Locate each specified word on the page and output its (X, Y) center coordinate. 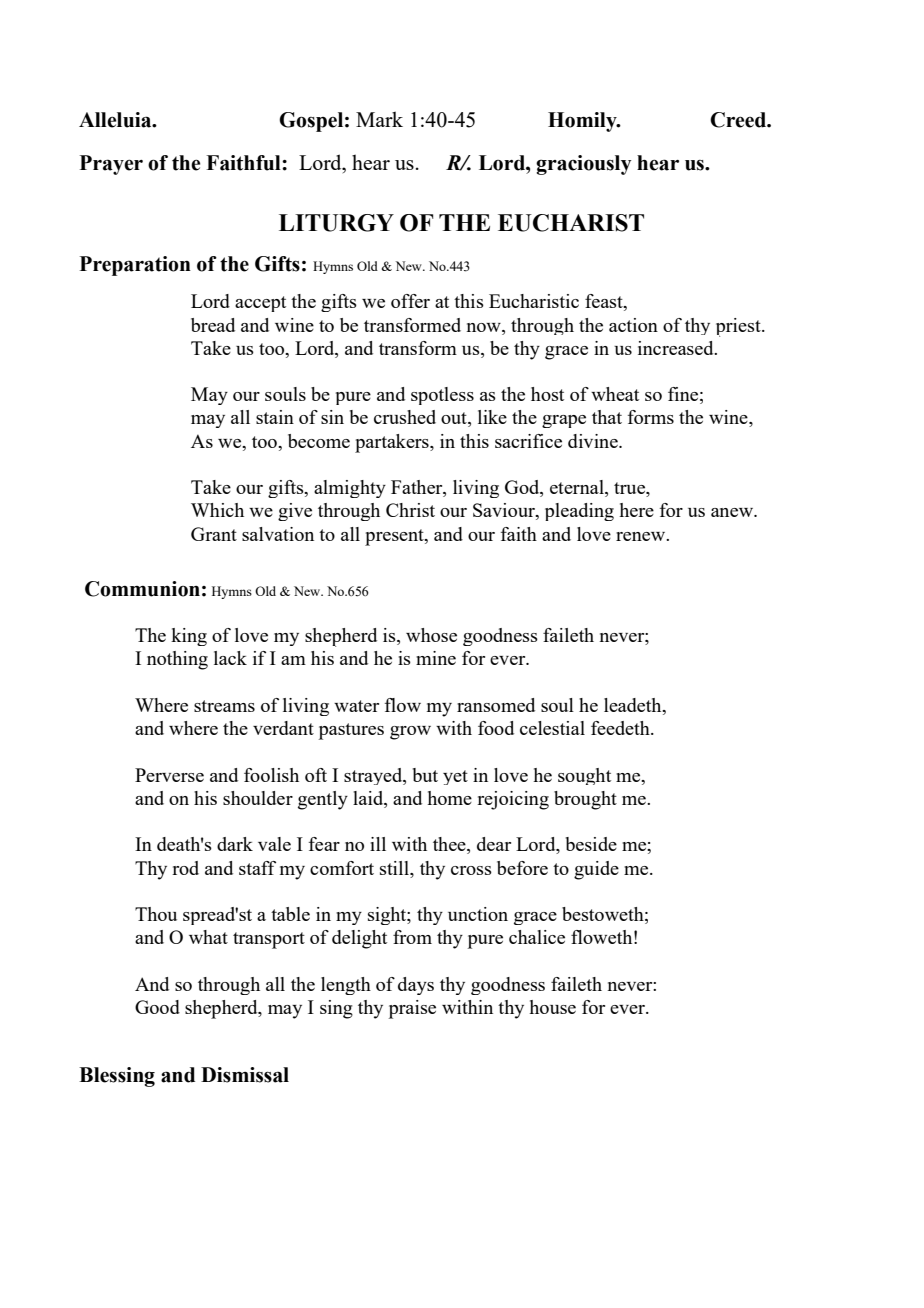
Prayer (111, 165)
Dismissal (245, 1075)
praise (412, 1009)
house (552, 1007)
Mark (379, 119)
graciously (583, 165)
